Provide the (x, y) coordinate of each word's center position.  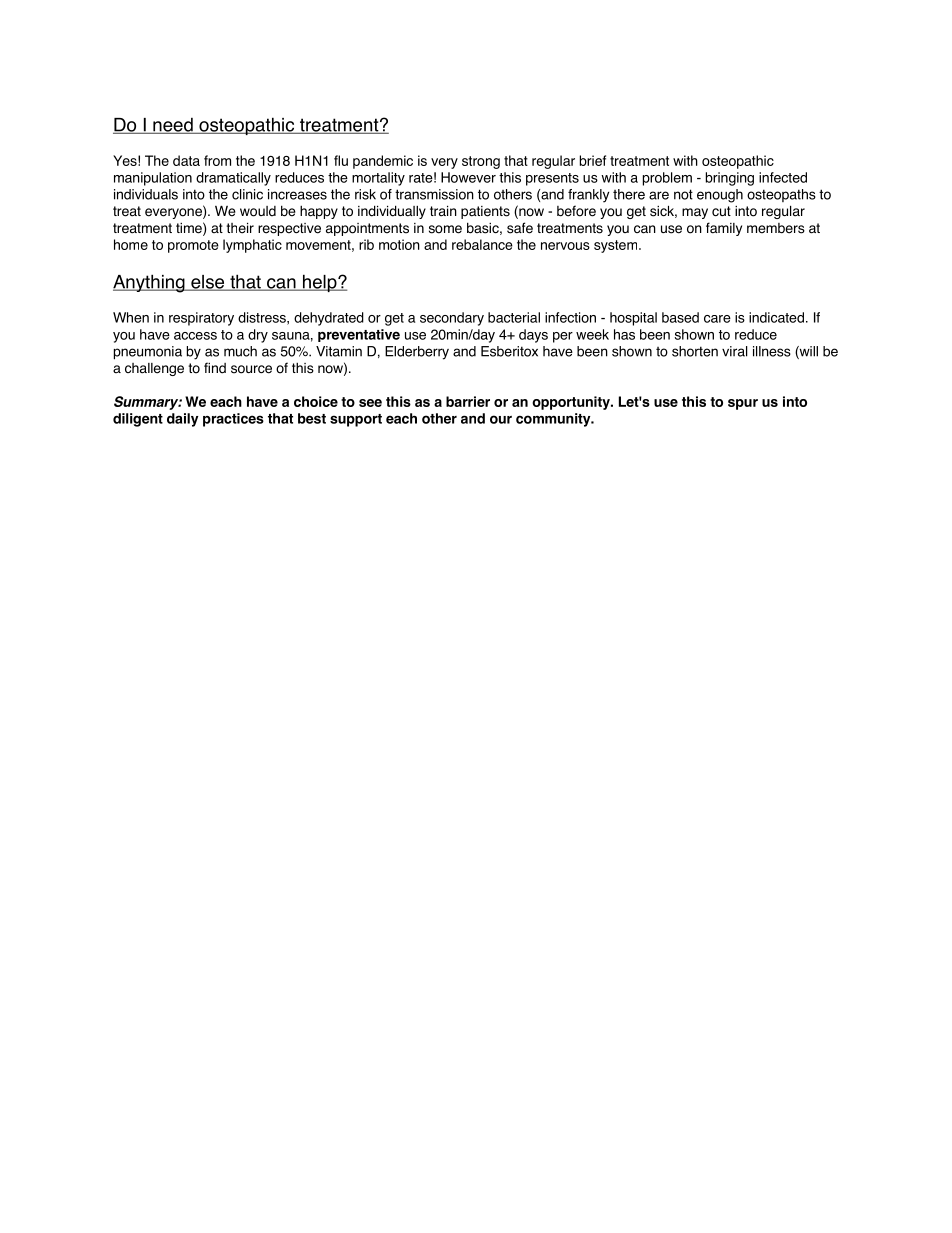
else (208, 283)
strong (481, 162)
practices (233, 420)
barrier (468, 401)
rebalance (482, 244)
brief (593, 160)
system (617, 246)
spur (743, 404)
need (173, 126)
